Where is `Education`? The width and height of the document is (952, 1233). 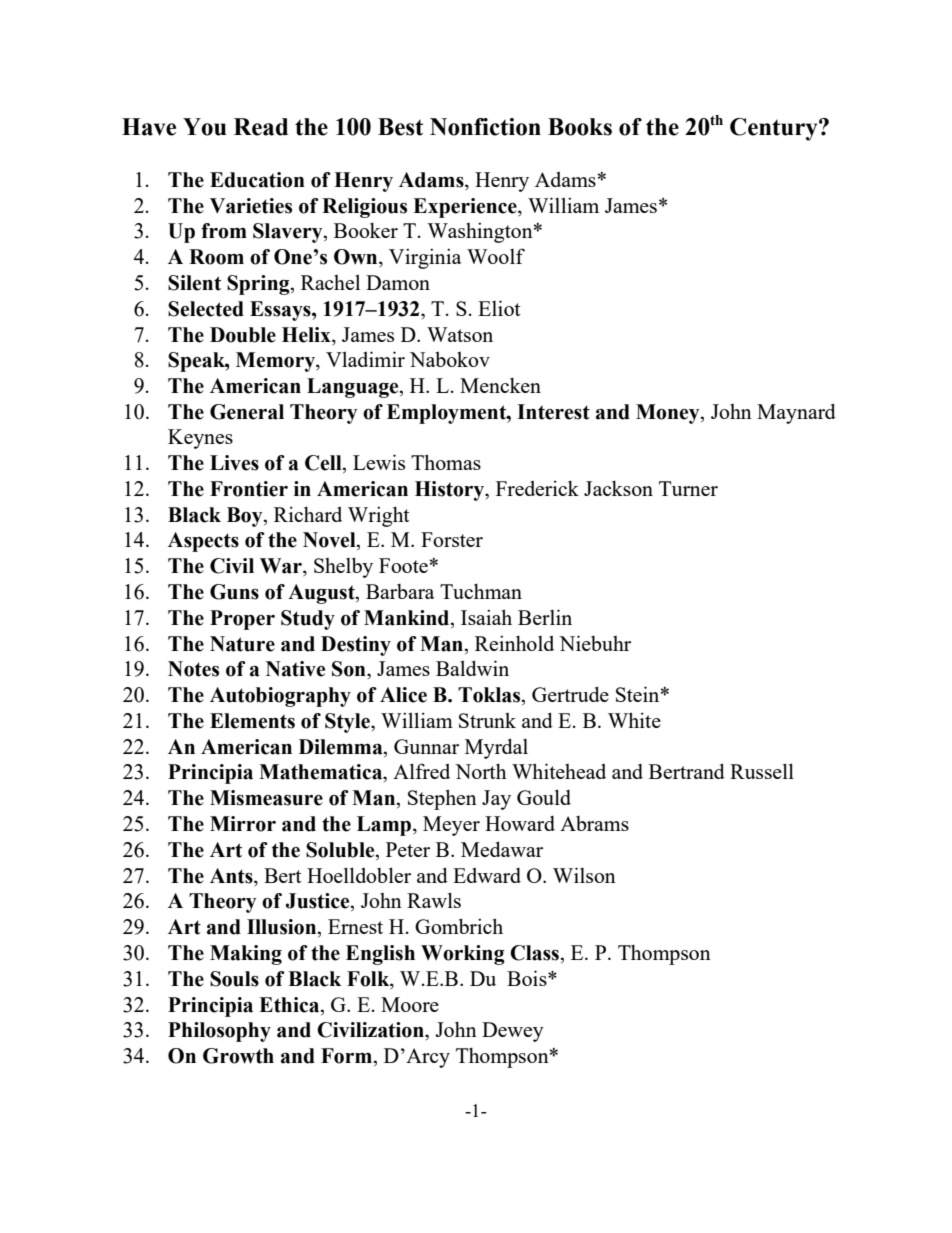
Education is located at coordinates (257, 180).
